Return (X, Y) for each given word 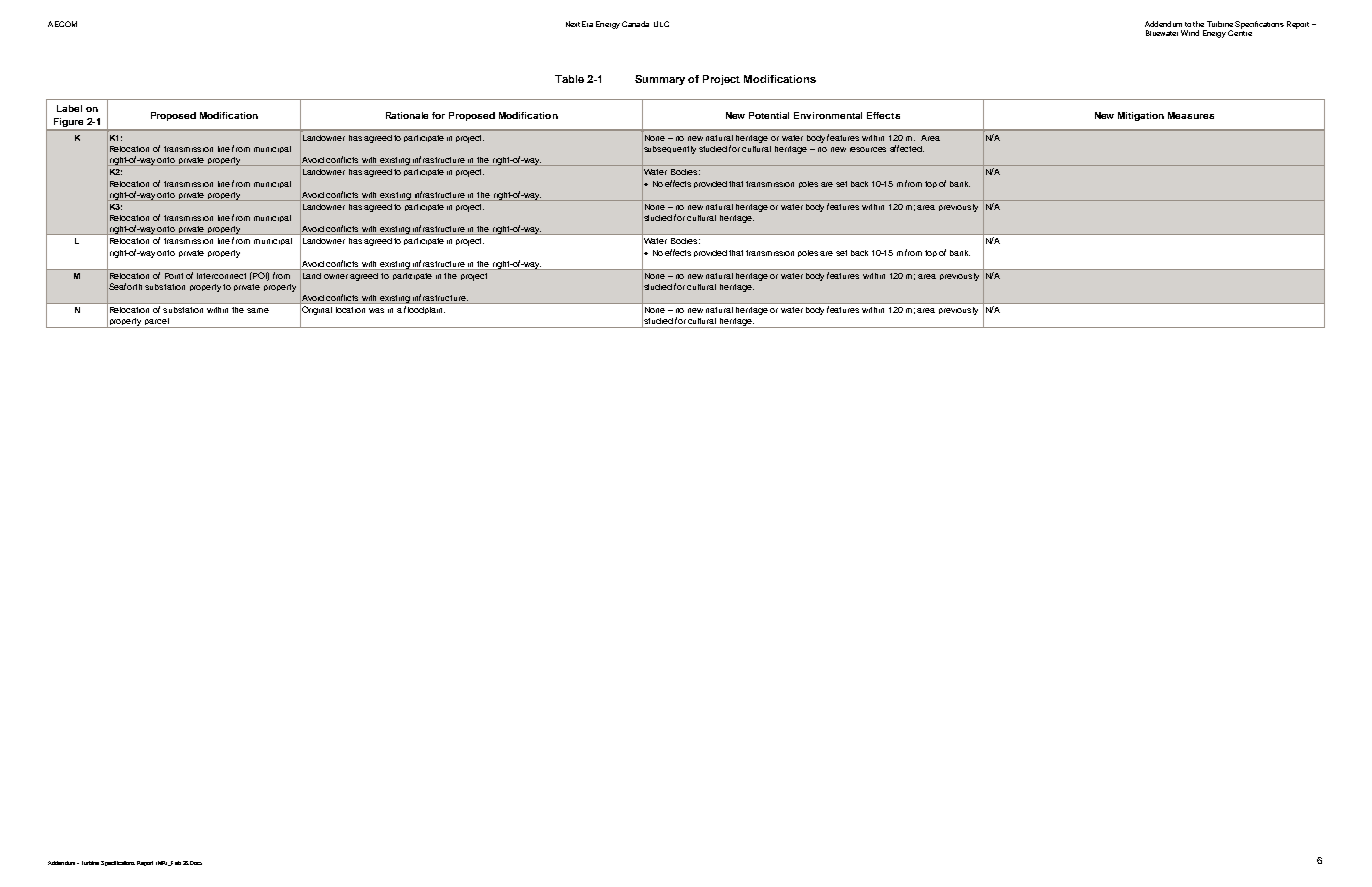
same (258, 310)
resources (868, 149)
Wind (1190, 33)
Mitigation (1141, 116)
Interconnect (221, 276)
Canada (635, 24)
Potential (769, 115)
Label (69, 108)
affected (907, 148)
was (376, 310)
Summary (660, 80)
